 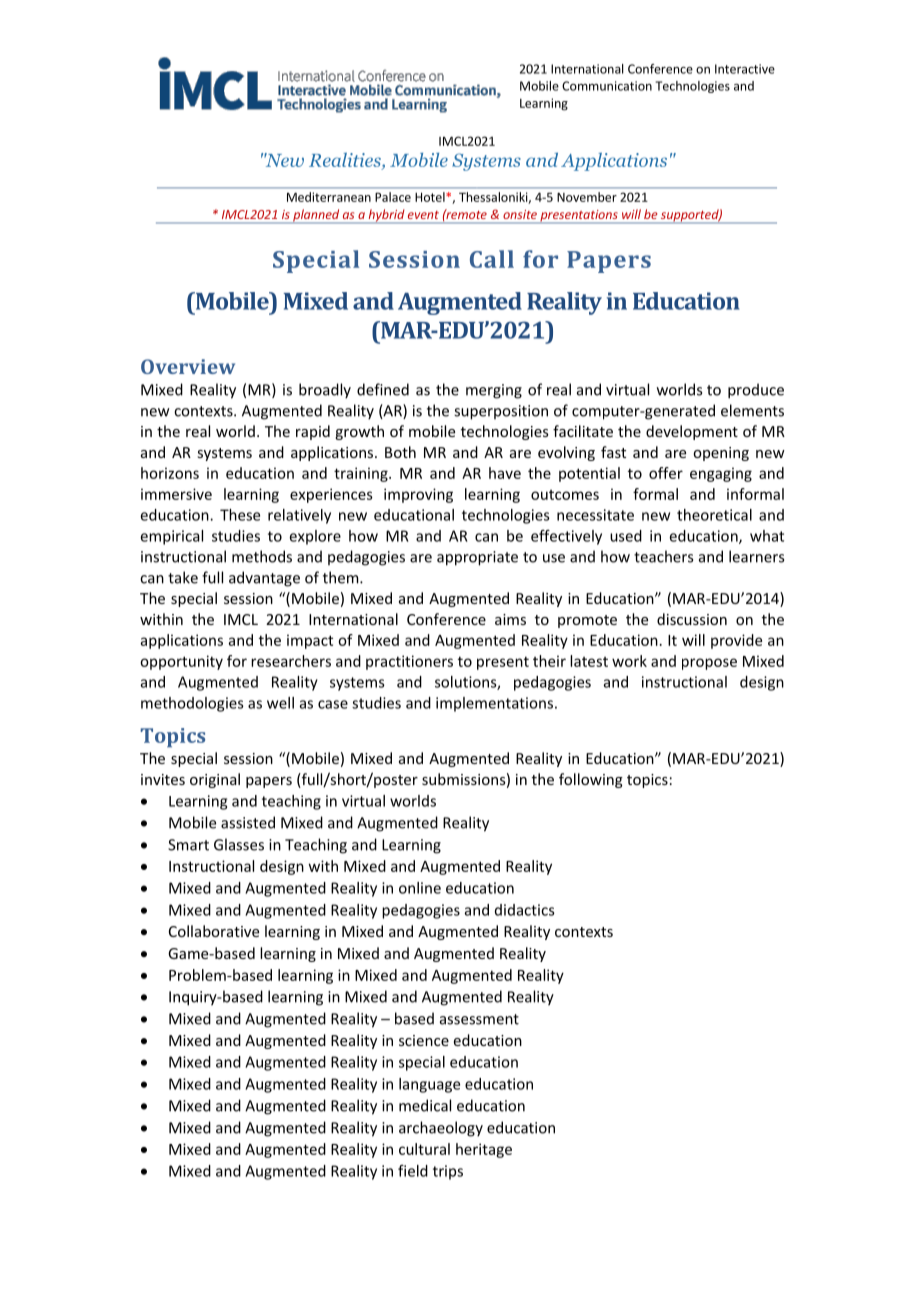 What do you see at coordinates (510, 619) in the screenshot?
I see `aims` at bounding box center [510, 619].
